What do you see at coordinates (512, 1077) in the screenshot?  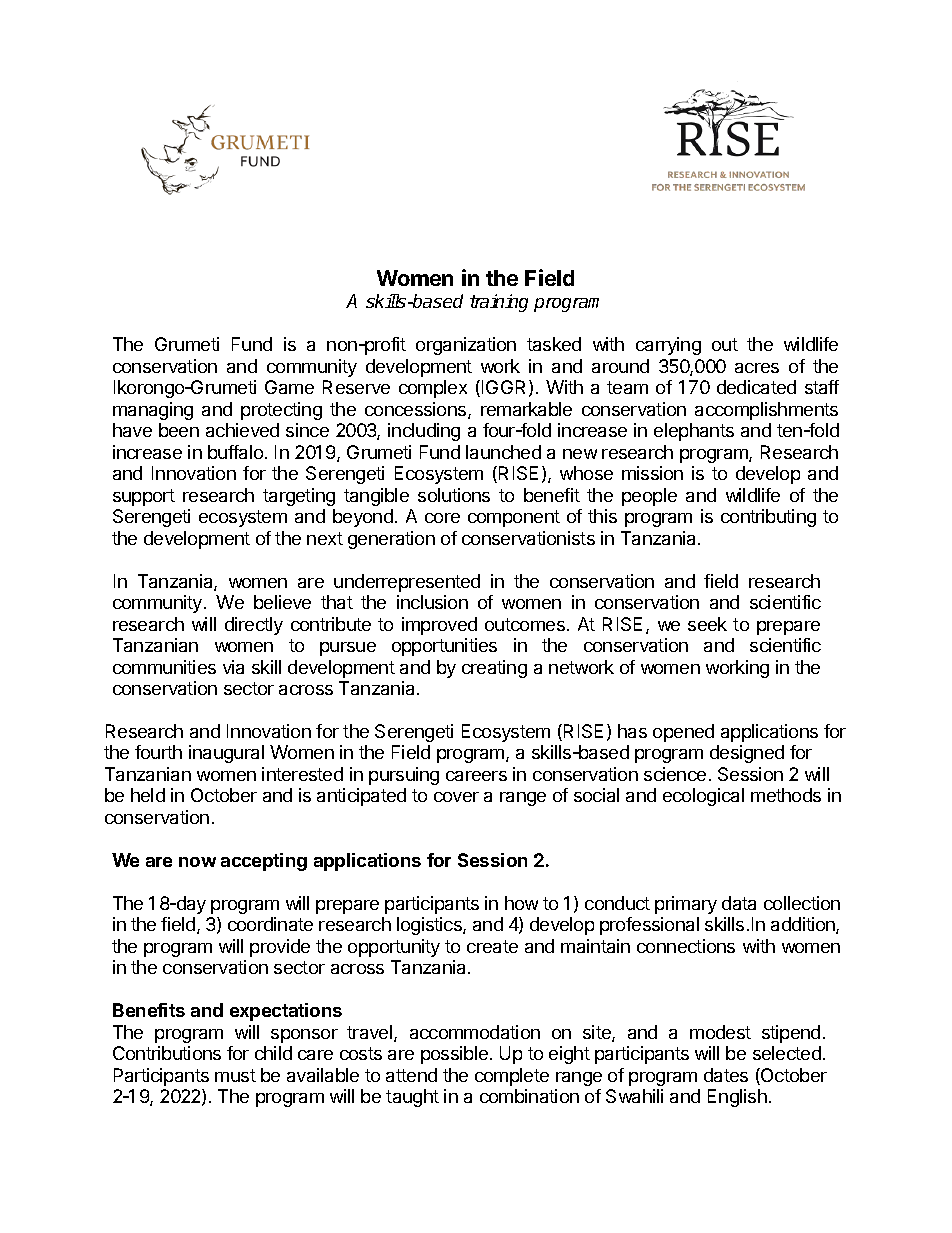 I see `complete` at bounding box center [512, 1077].
